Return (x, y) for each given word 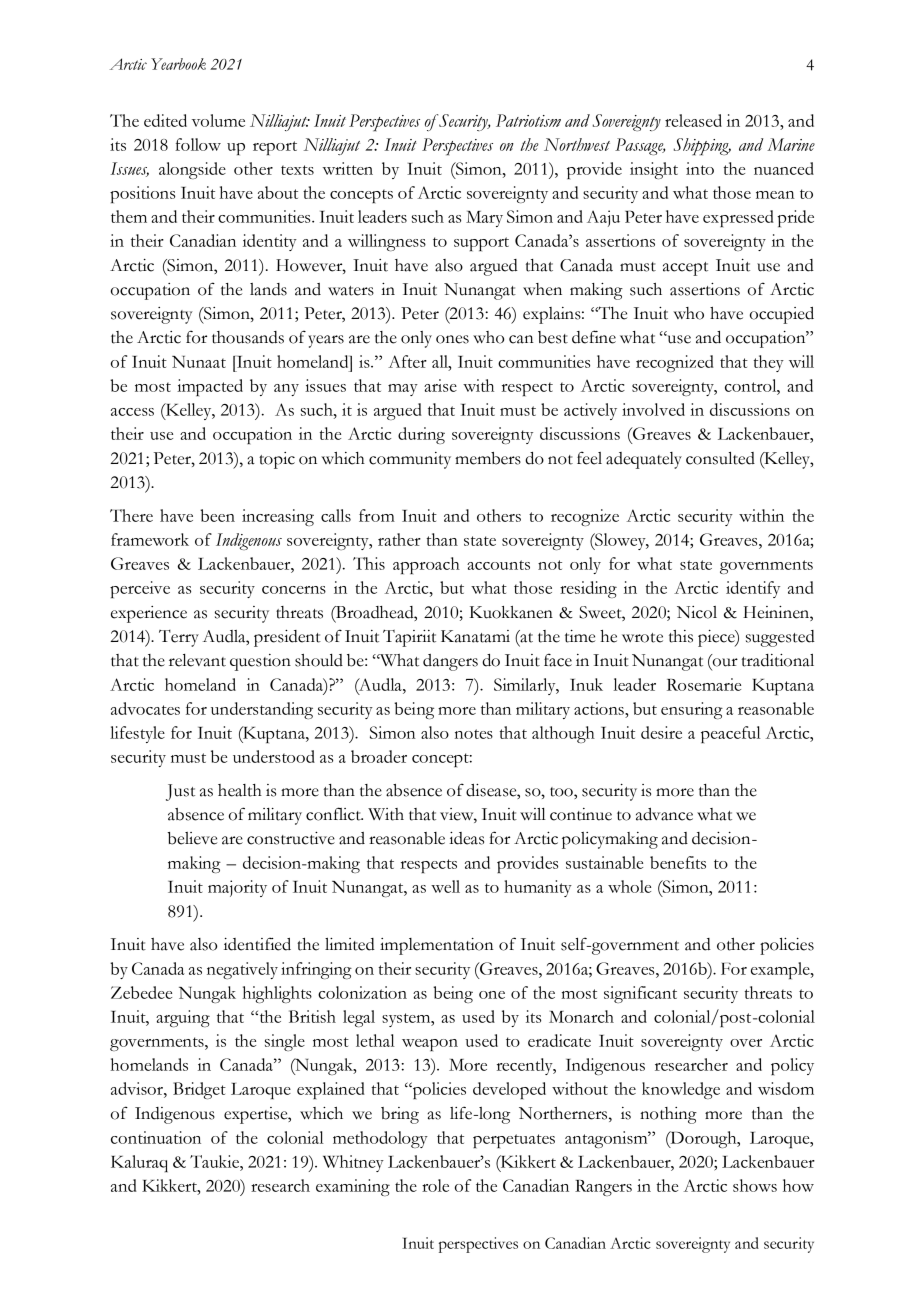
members (488, 458)
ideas (466, 838)
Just (180, 792)
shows (755, 1185)
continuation (156, 1137)
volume (218, 120)
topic (277, 460)
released (693, 120)
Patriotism (528, 120)
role (435, 1185)
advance (664, 814)
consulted (720, 458)
